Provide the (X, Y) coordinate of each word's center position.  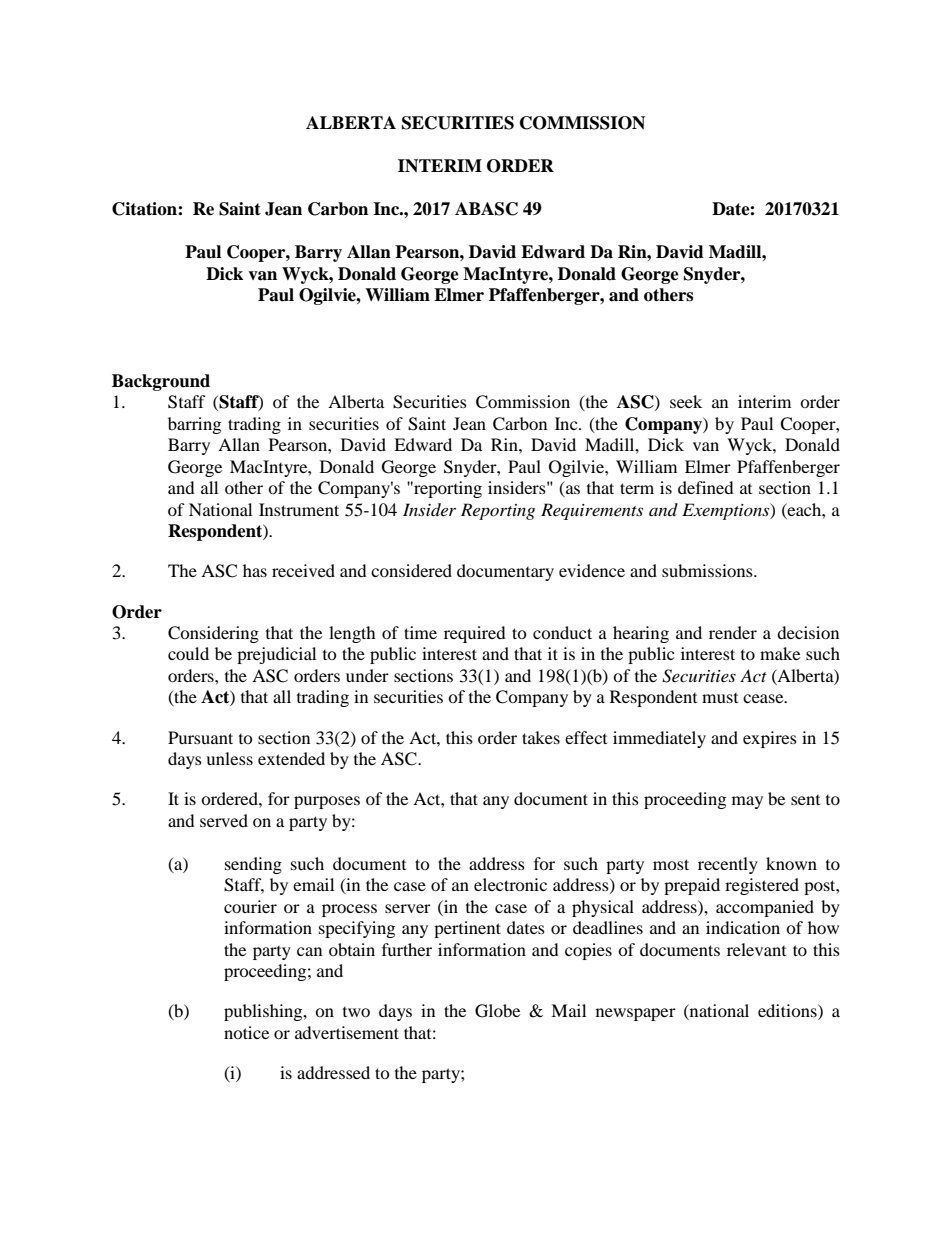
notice (246, 1032)
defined (706, 487)
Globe (497, 1011)
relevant (756, 949)
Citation (145, 209)
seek (686, 401)
